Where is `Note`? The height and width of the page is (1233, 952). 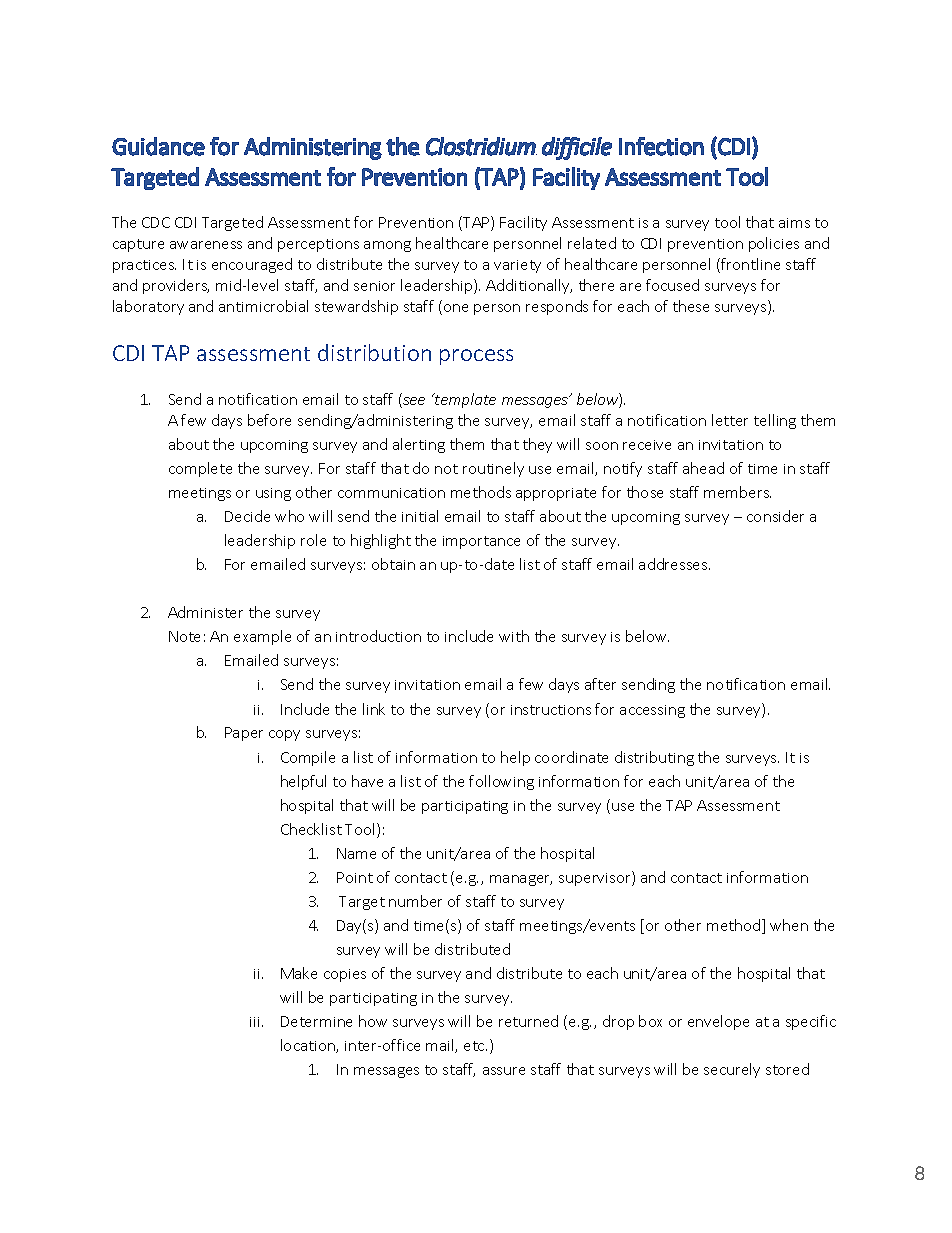 Note is located at coordinates (184, 636).
